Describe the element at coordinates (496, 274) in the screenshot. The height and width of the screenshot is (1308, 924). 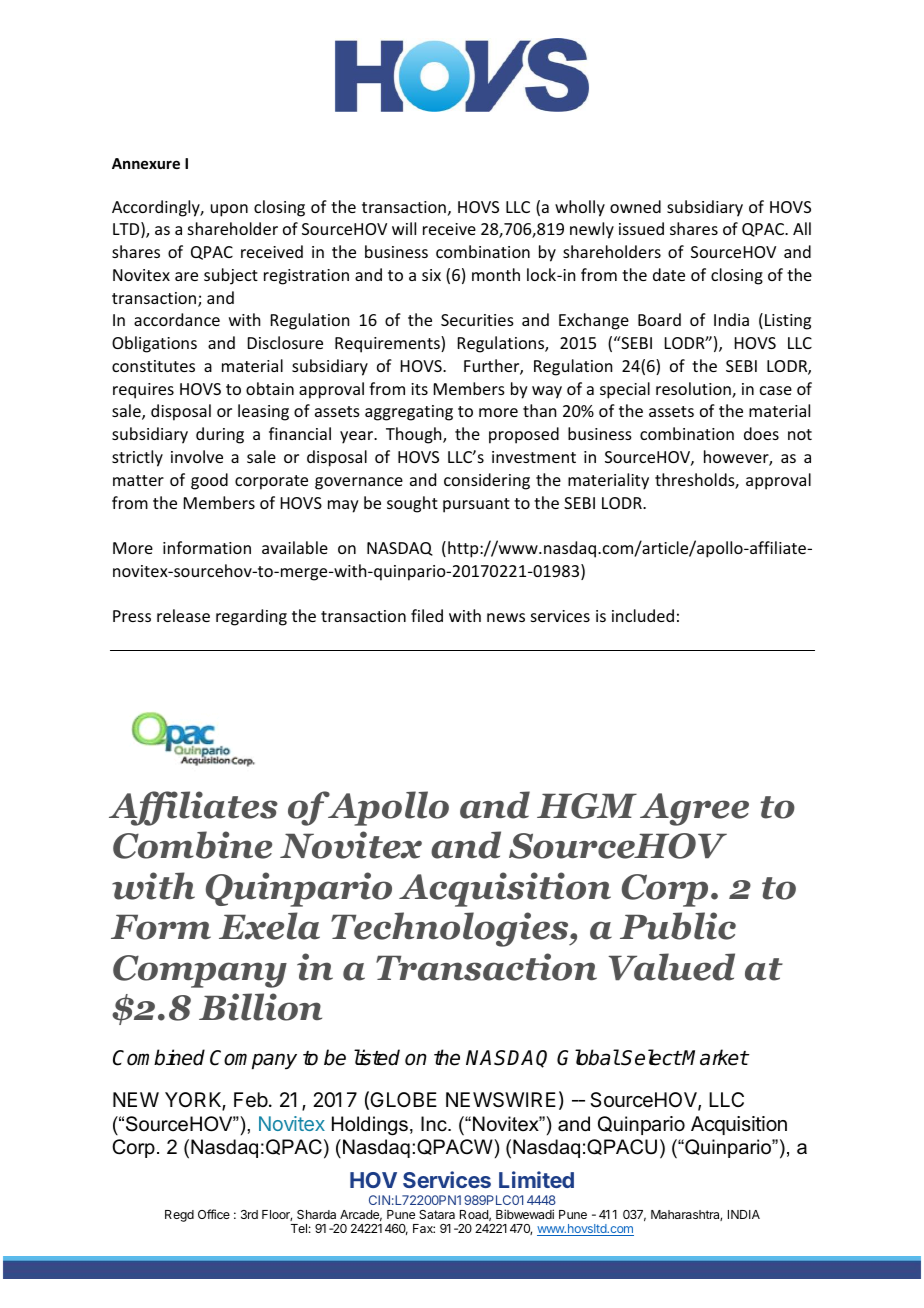
I see `month` at that location.
